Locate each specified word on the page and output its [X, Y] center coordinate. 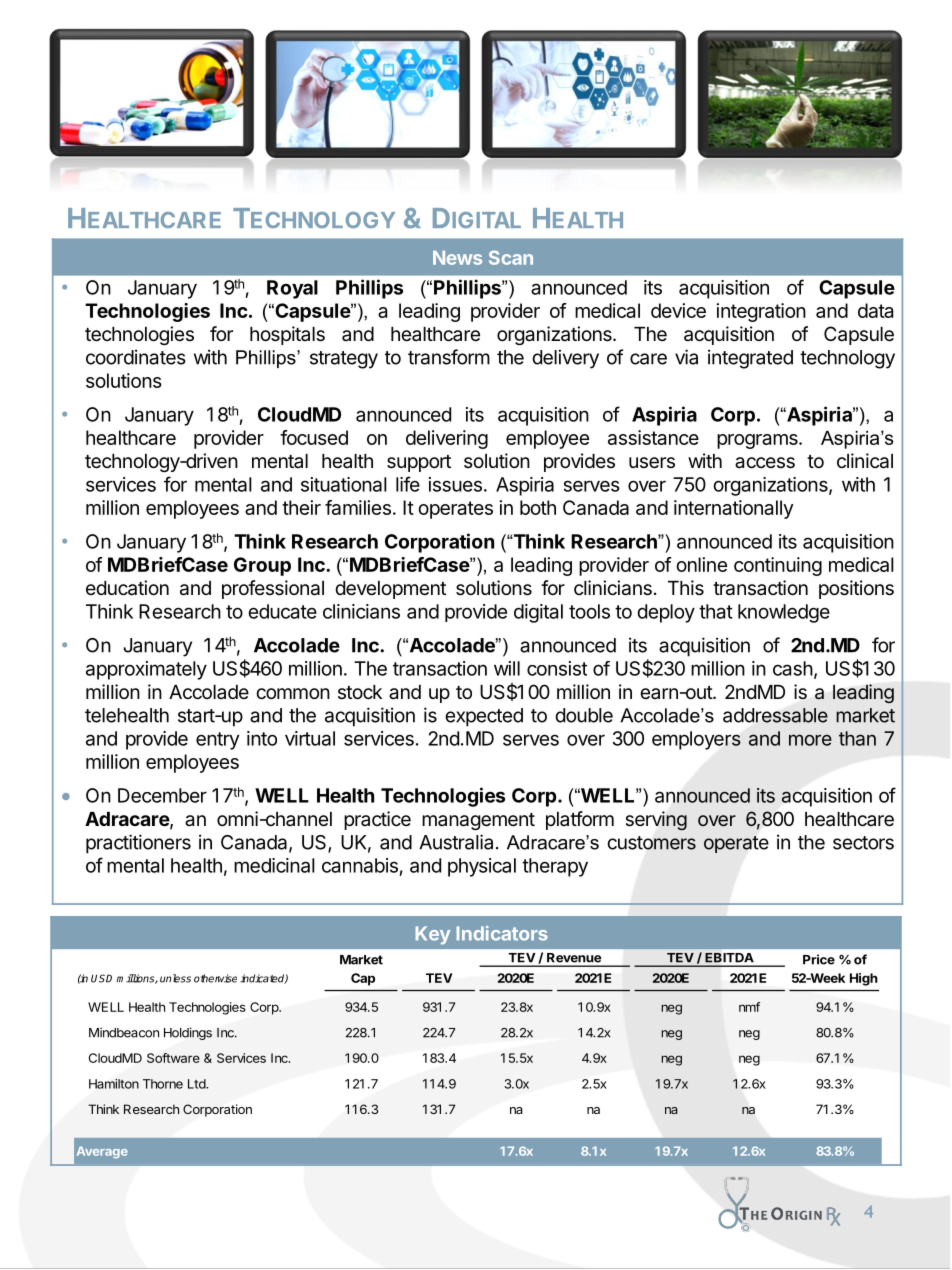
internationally [734, 509]
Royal [292, 289]
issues [455, 484]
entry [217, 741]
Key [433, 935]
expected [484, 717]
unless [175, 978]
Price [819, 959]
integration [761, 312]
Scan [511, 257]
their [301, 507]
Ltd [197, 1084]
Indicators [502, 933]
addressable [775, 715]
